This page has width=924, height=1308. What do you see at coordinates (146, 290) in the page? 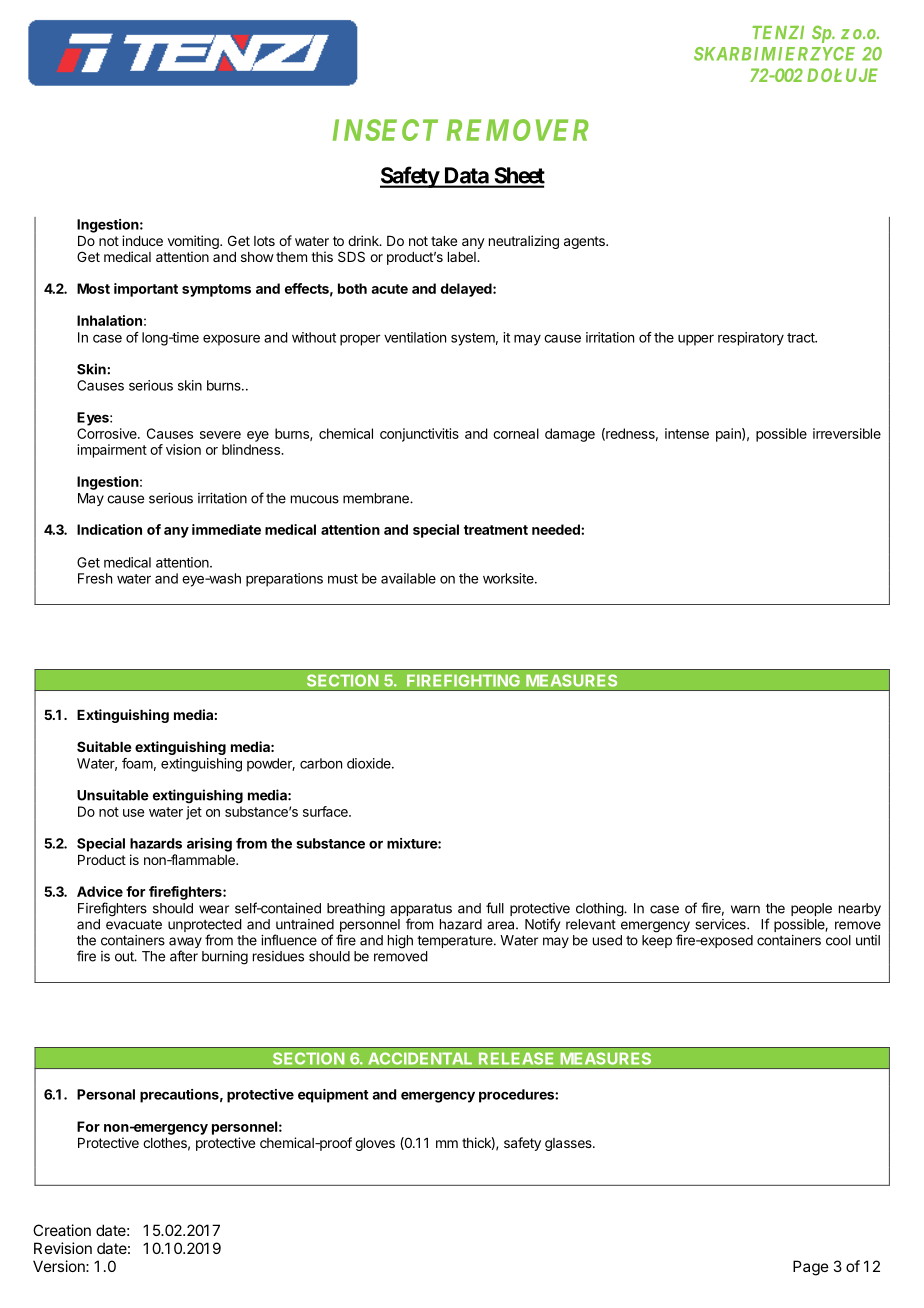
I see `important` at bounding box center [146, 290].
